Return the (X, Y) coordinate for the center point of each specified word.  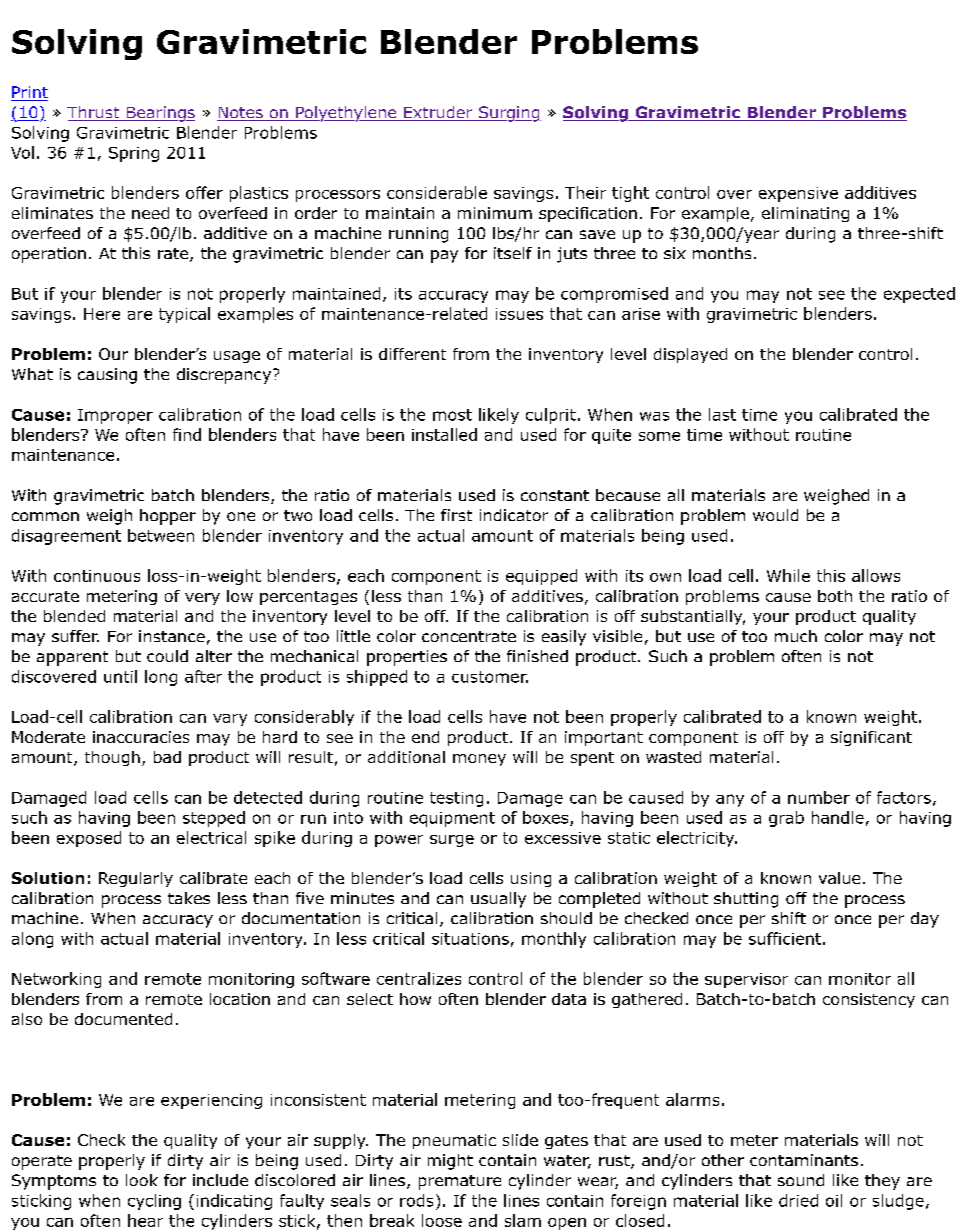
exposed (89, 839)
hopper (168, 517)
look (142, 1180)
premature (460, 1182)
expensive (798, 194)
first (456, 515)
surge (452, 841)
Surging (509, 114)
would (775, 515)
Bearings (159, 114)
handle (838, 817)
